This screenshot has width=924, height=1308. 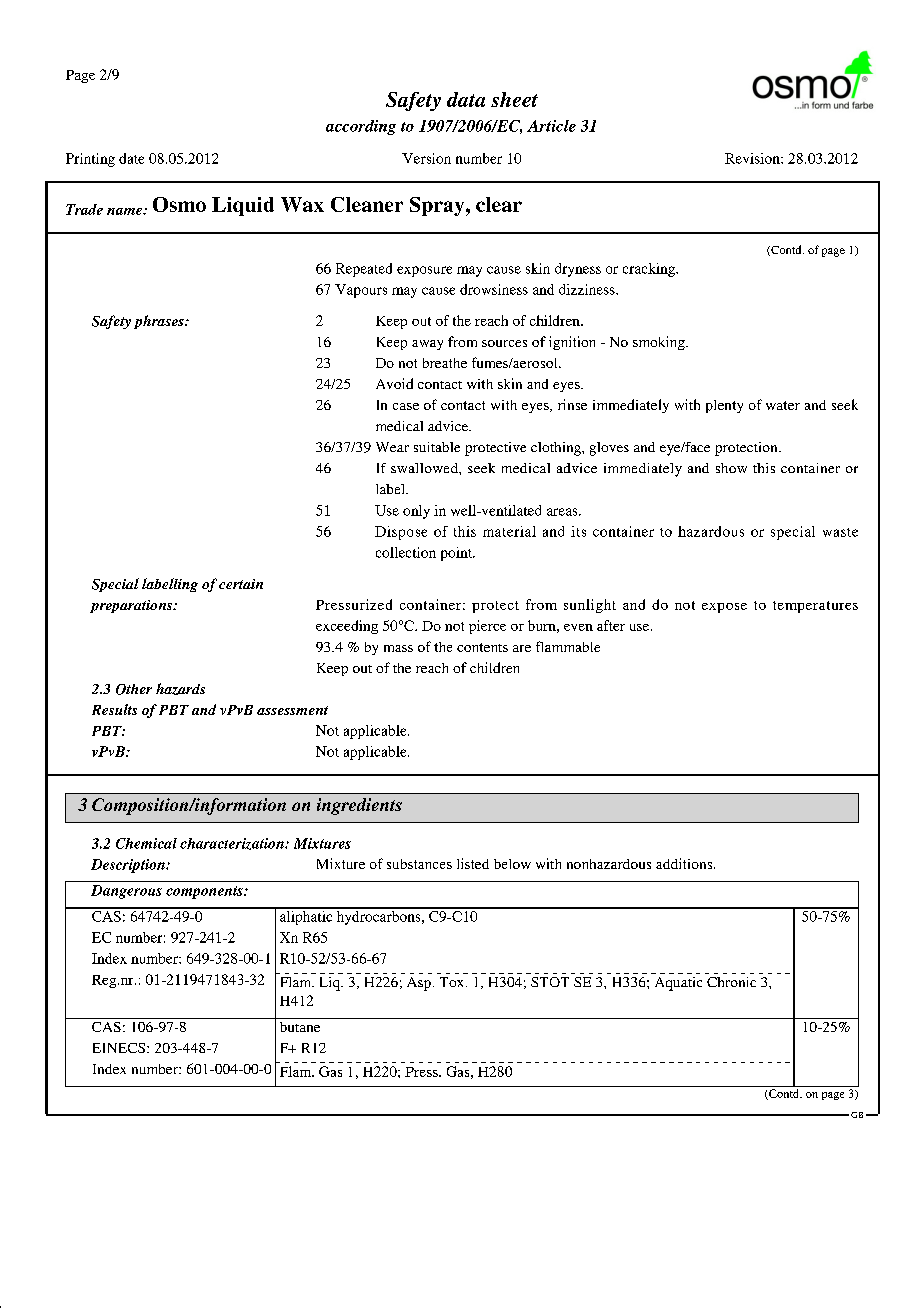 What do you see at coordinates (724, 406) in the screenshot?
I see `plenty` at bounding box center [724, 406].
